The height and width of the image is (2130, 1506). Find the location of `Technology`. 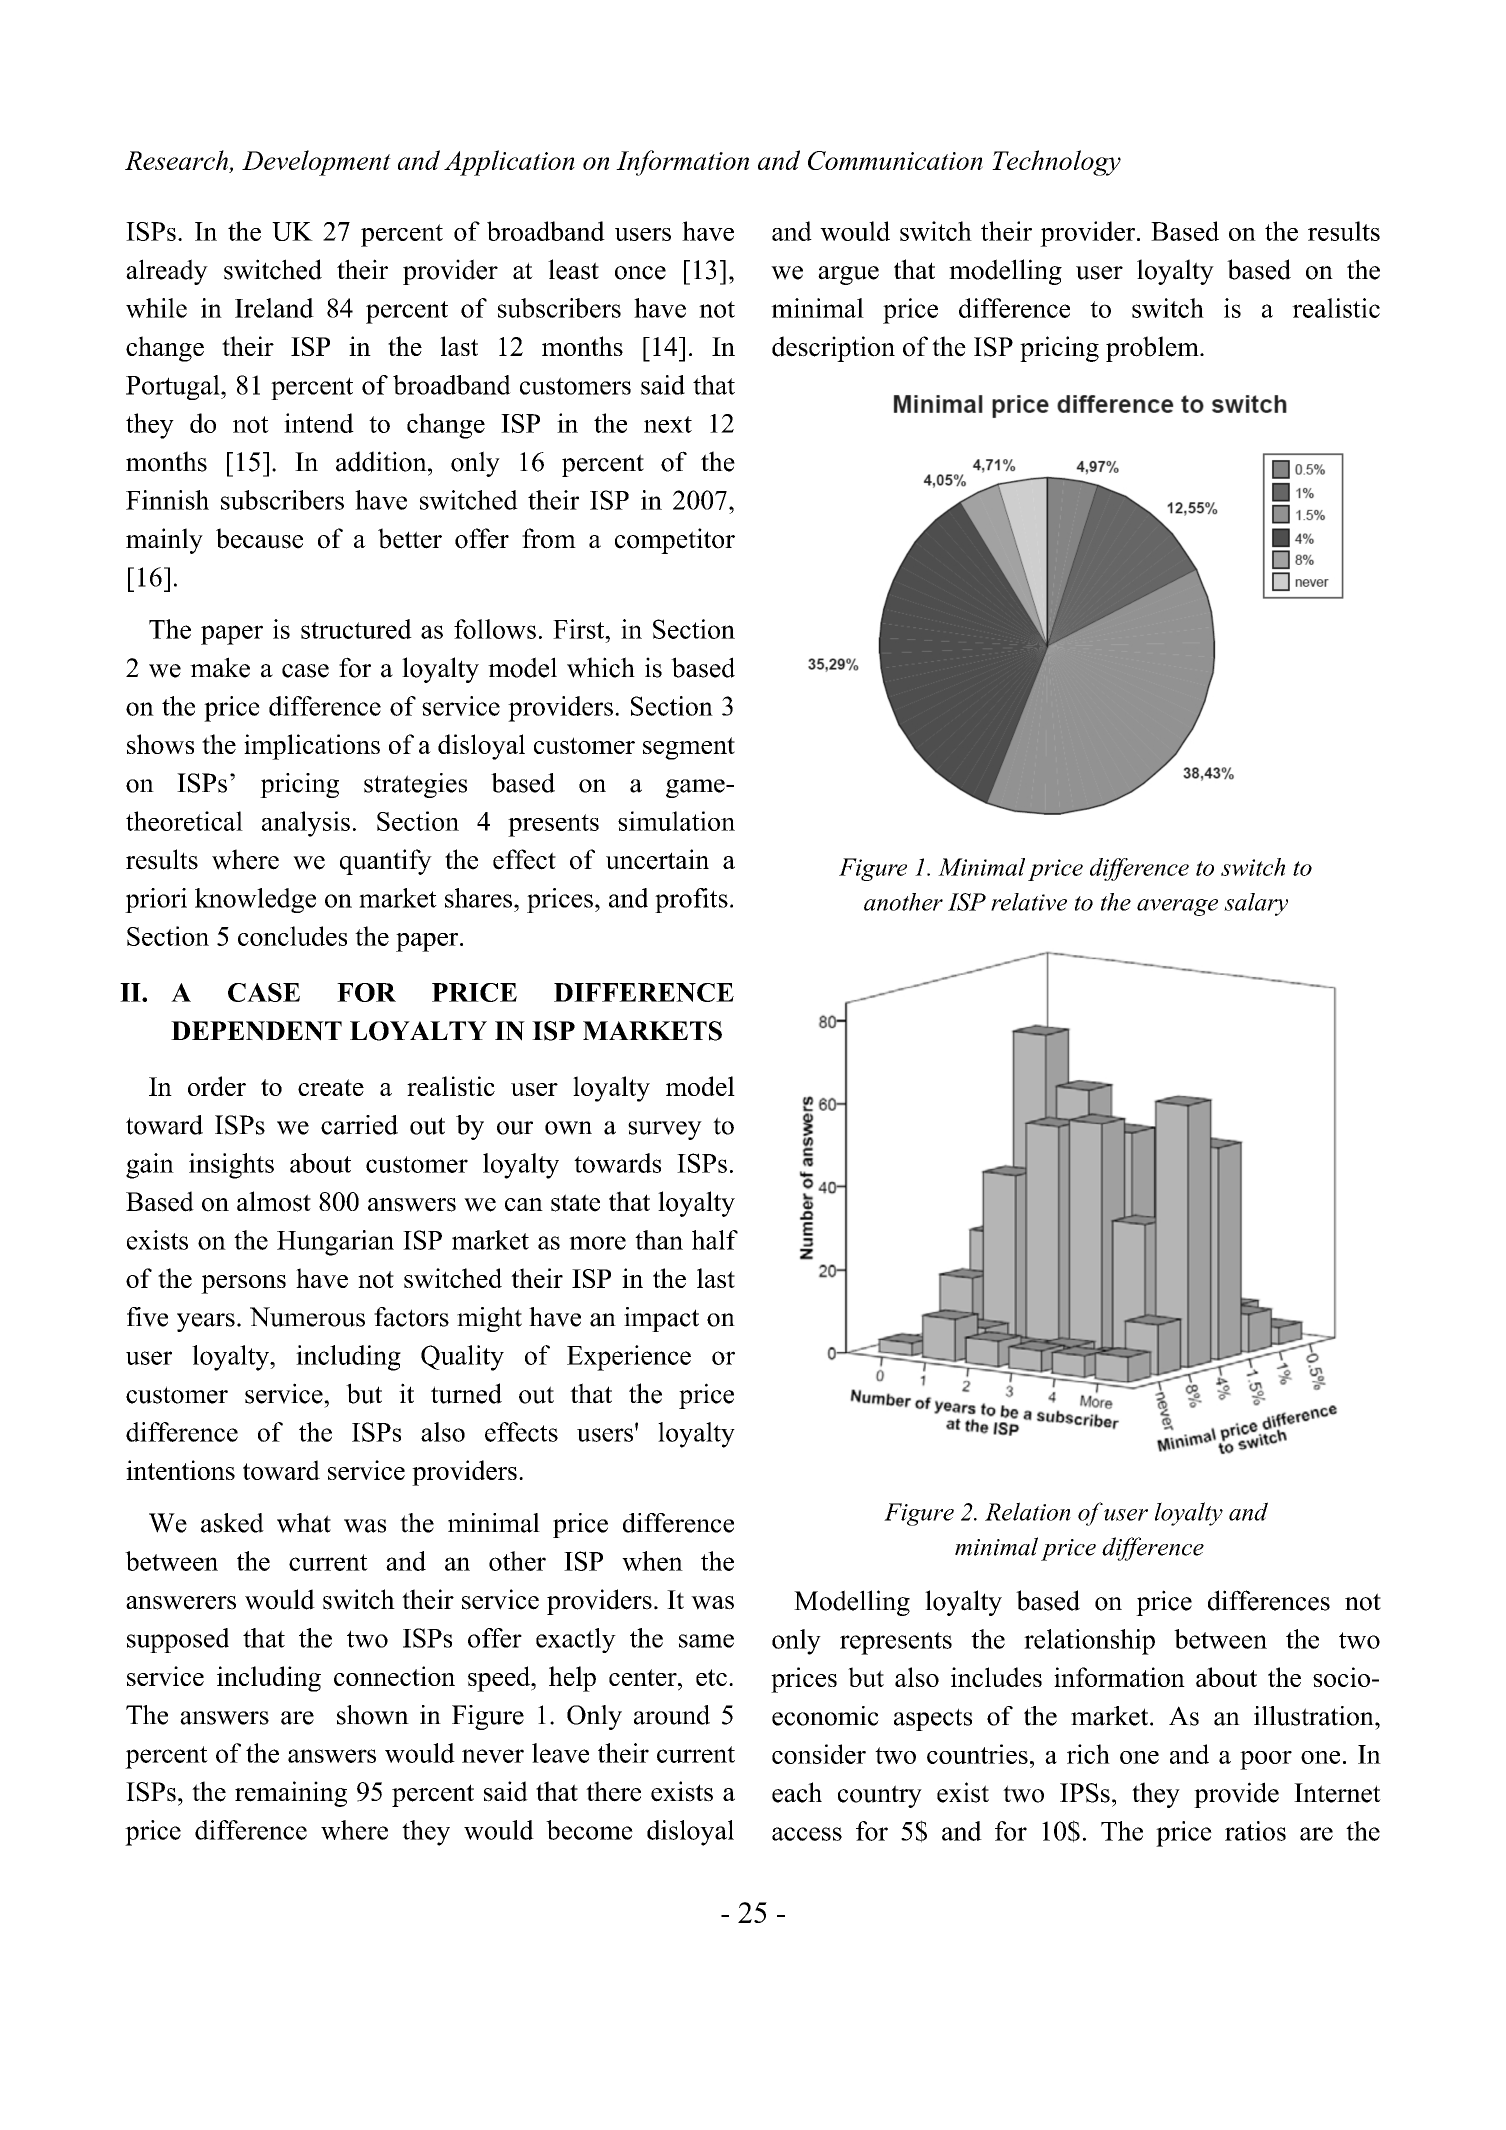

Technology is located at coordinates (1056, 163).
